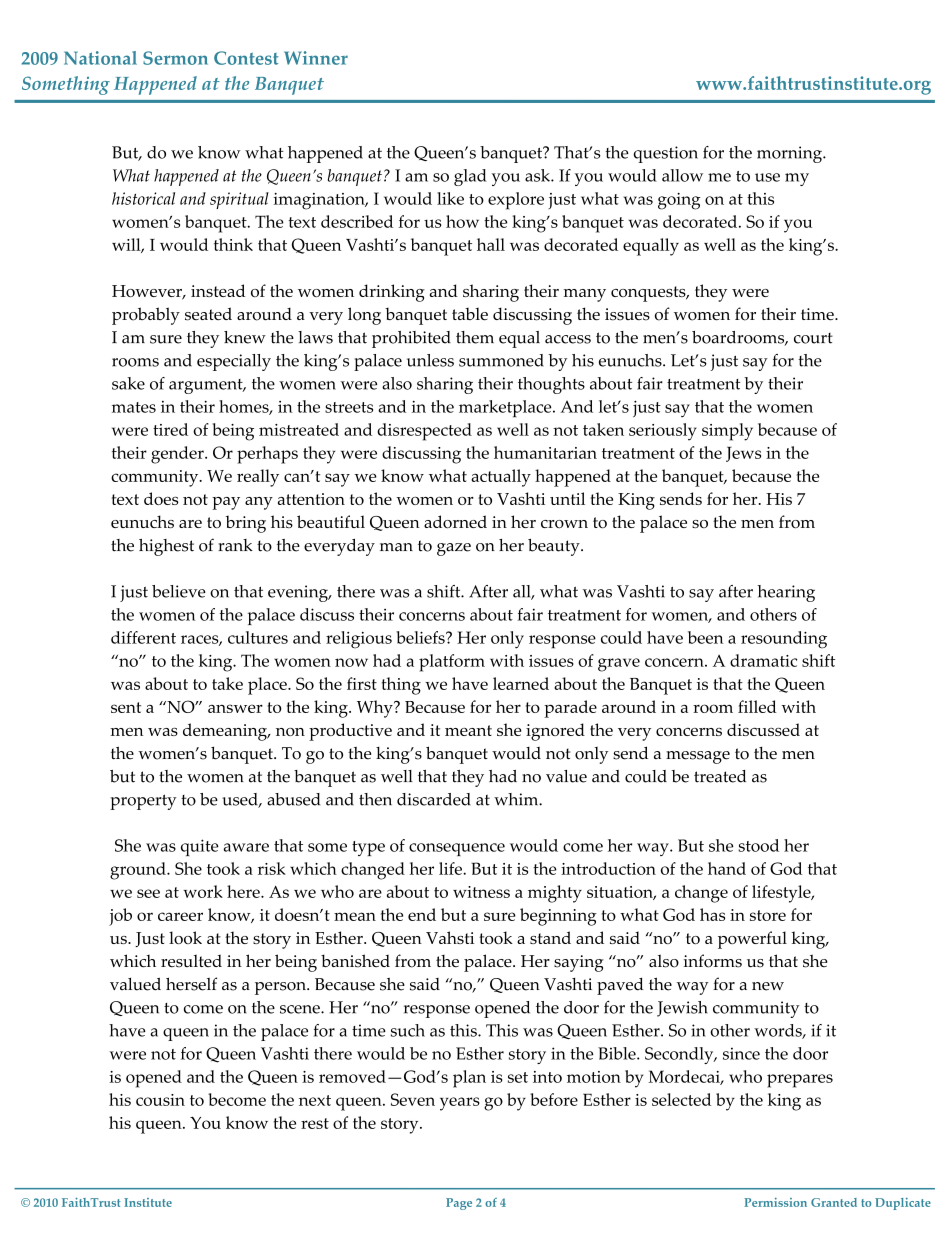 The width and height of the document is (952, 1233). Describe the element at coordinates (790, 154) in the document. I see `morning` at that location.
